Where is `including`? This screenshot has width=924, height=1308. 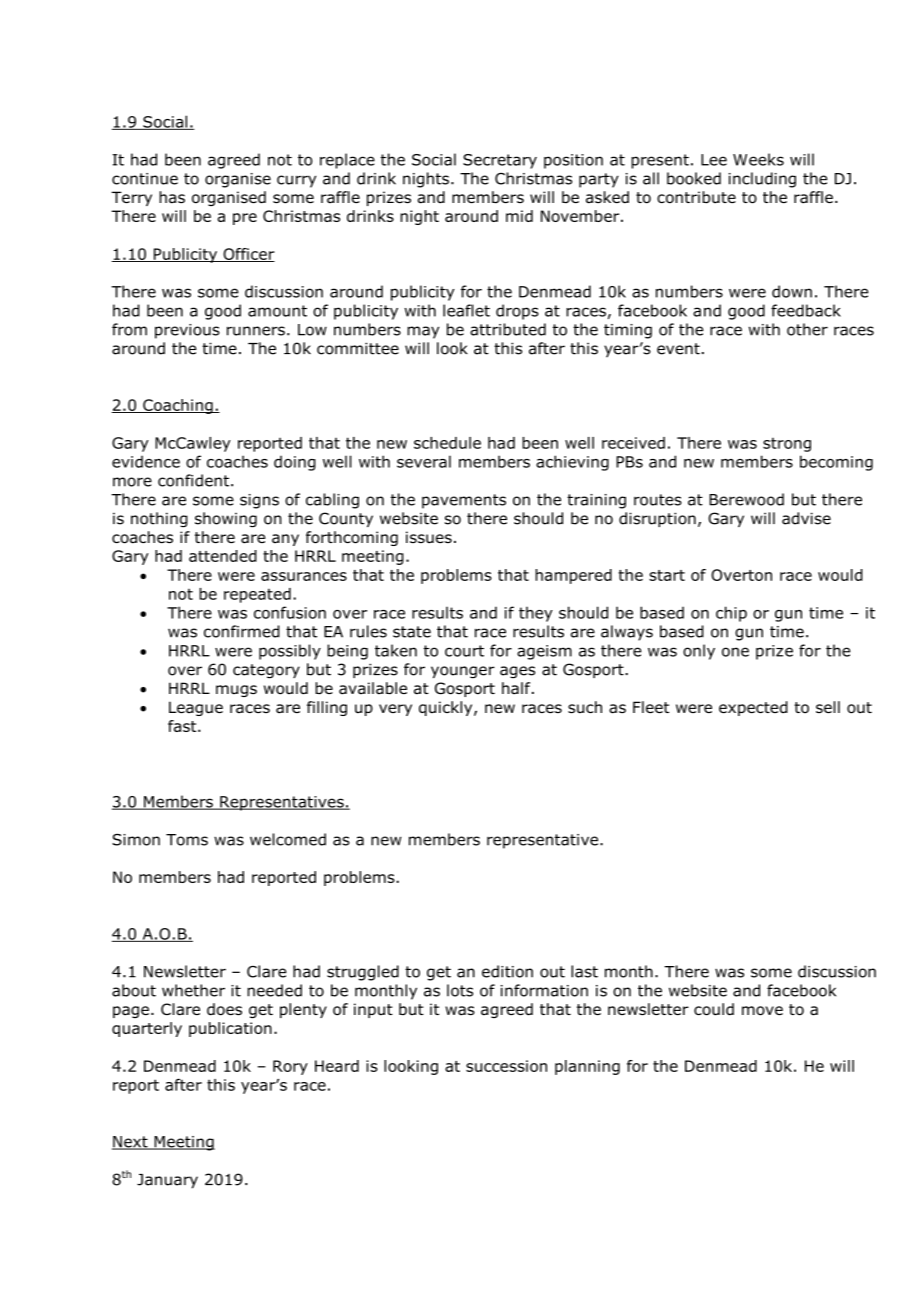
including is located at coordinates (762, 180).
